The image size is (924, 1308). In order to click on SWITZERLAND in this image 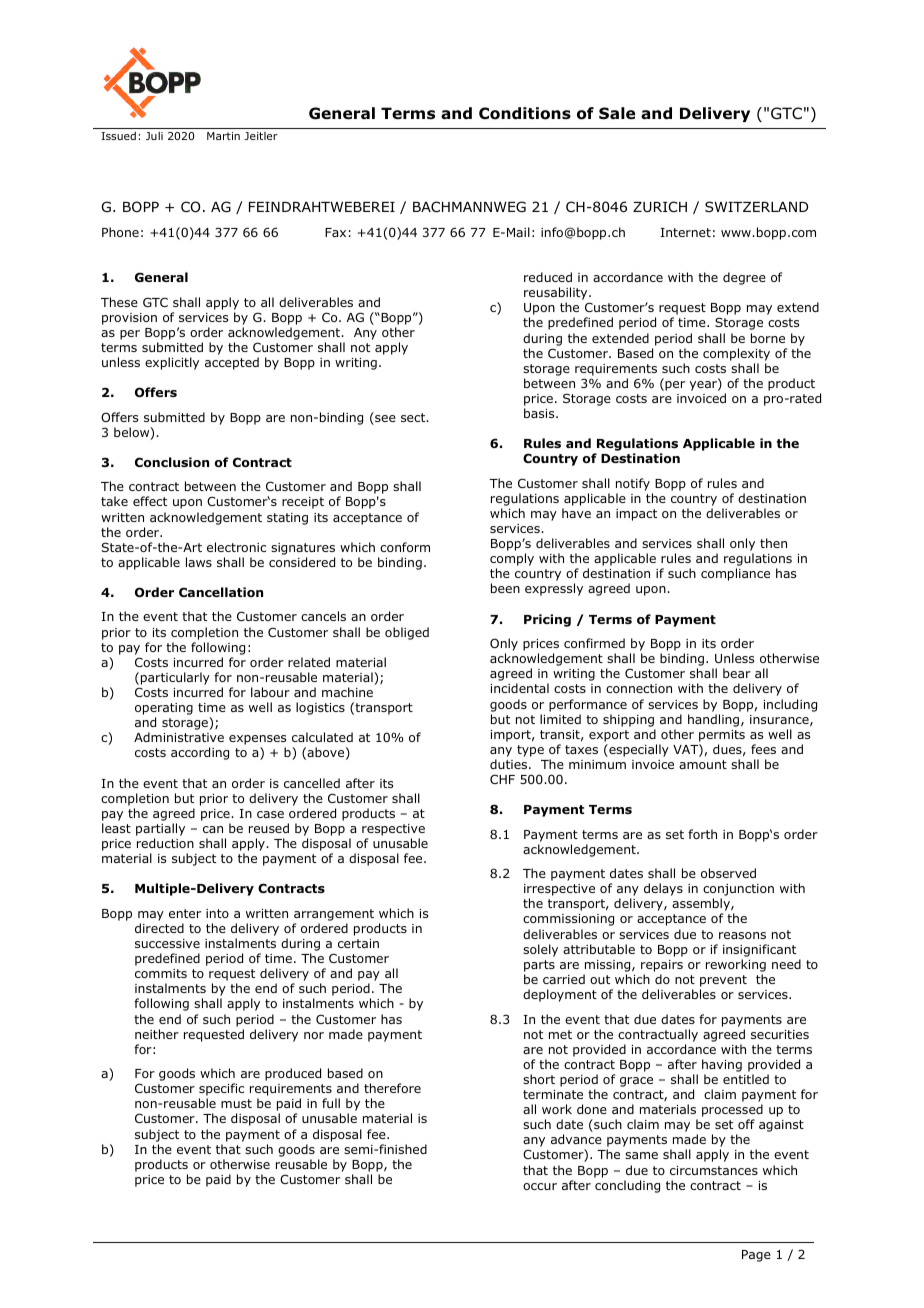, I will do `click(756, 206)`.
